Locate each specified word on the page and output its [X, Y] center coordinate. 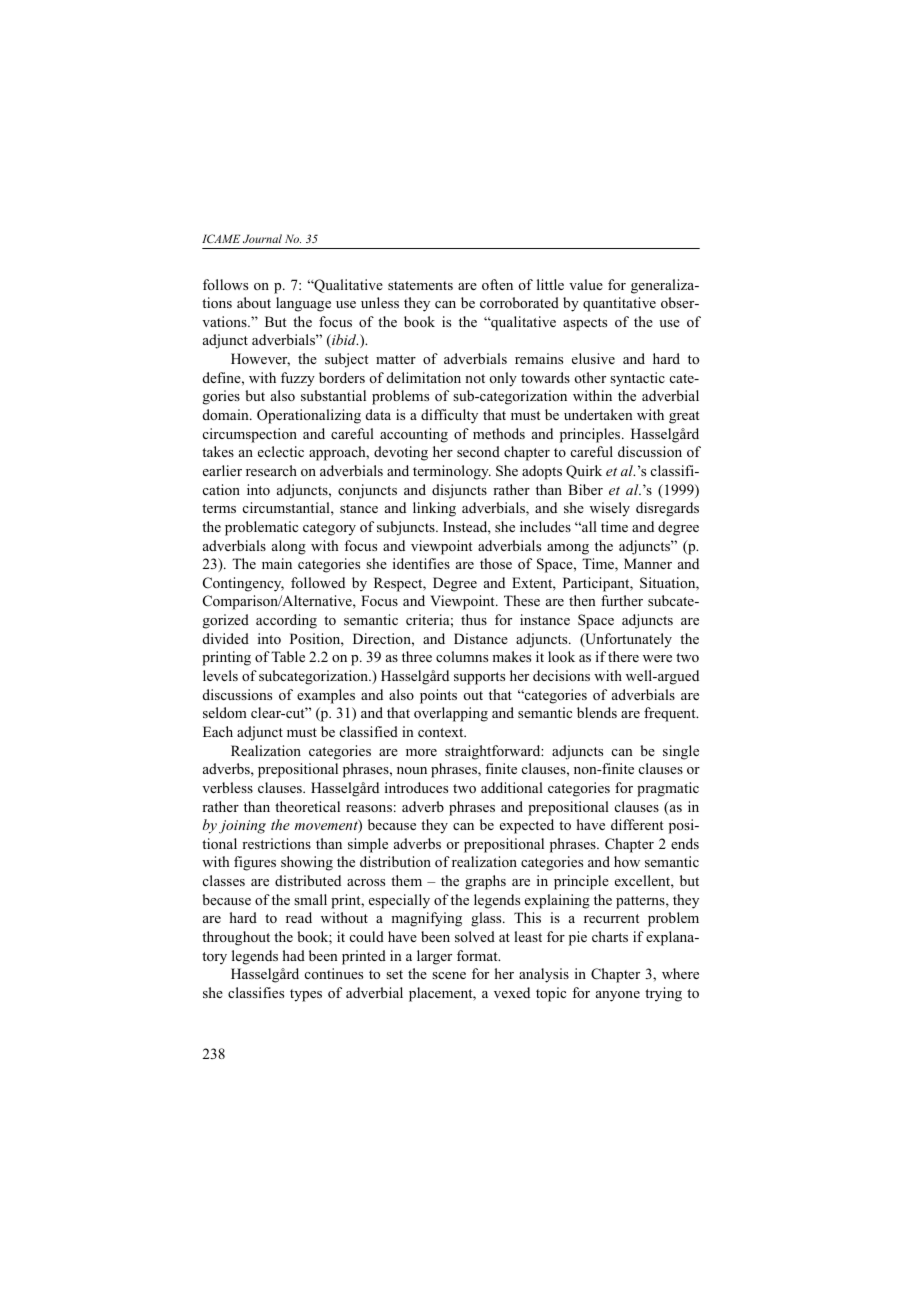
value [586, 284]
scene [449, 975]
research [271, 470]
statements [420, 285]
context [442, 732]
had [294, 955]
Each [218, 731]
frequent [671, 714]
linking [434, 509]
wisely [610, 509]
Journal [262, 238]
